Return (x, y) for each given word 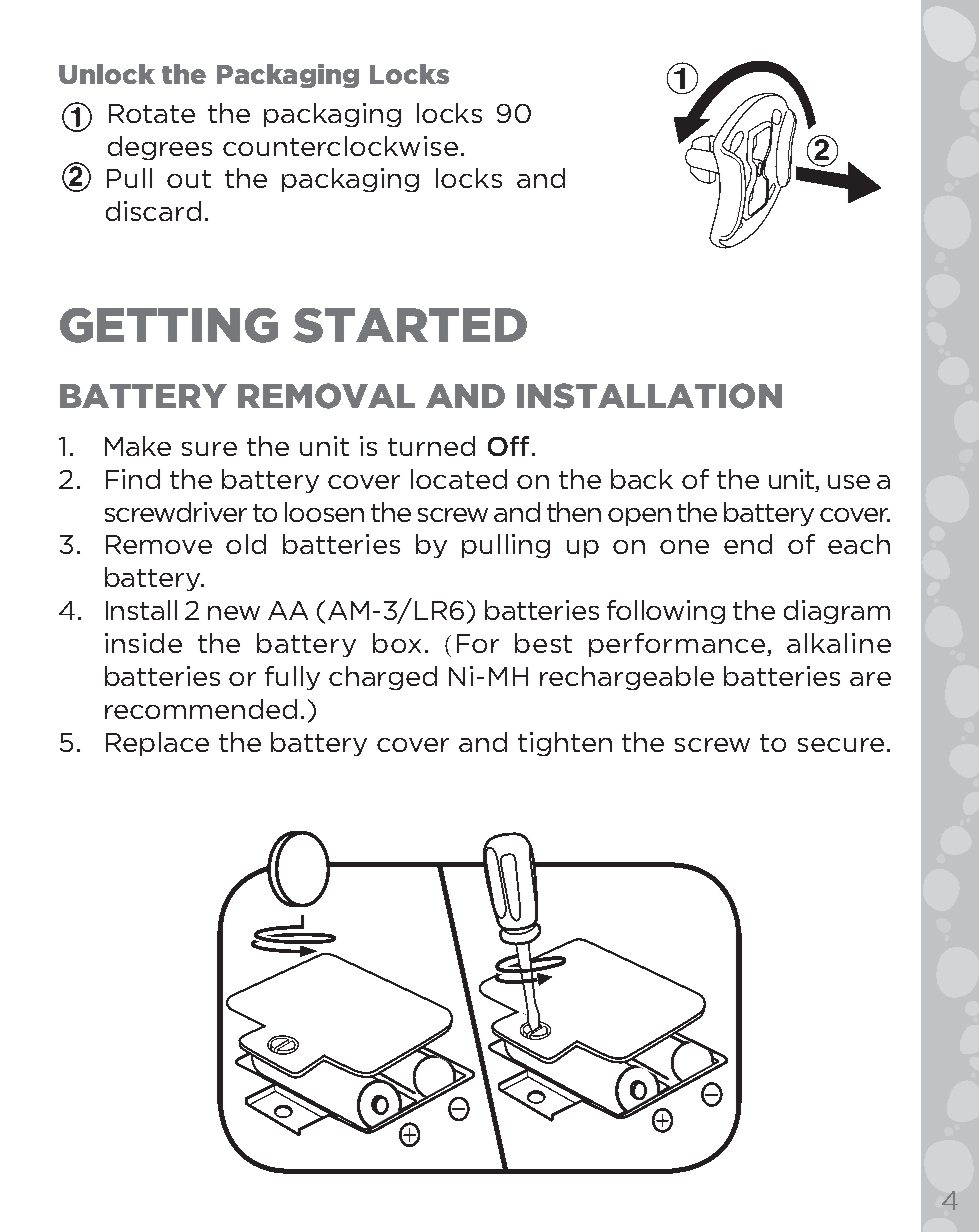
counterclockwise (340, 146)
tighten (565, 744)
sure (209, 449)
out (189, 179)
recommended (201, 709)
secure (841, 745)
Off (508, 446)
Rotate (152, 113)
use (849, 482)
